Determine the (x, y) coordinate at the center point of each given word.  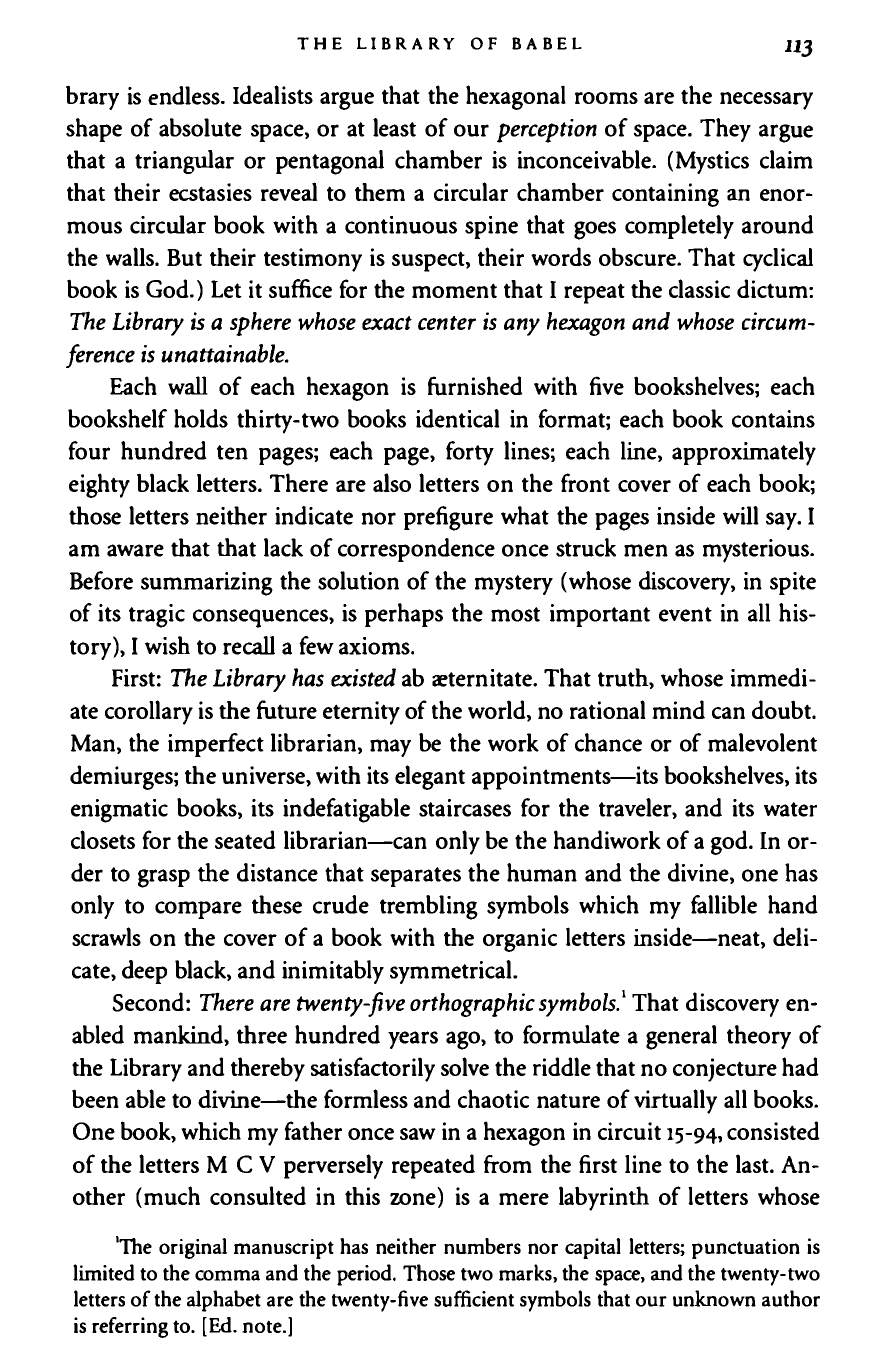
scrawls (106, 936)
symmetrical (452, 972)
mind (678, 709)
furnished (475, 386)
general (681, 1037)
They (725, 130)
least (394, 127)
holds (201, 418)
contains (773, 419)
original (193, 1248)
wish (167, 645)
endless (185, 95)
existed (363, 677)
